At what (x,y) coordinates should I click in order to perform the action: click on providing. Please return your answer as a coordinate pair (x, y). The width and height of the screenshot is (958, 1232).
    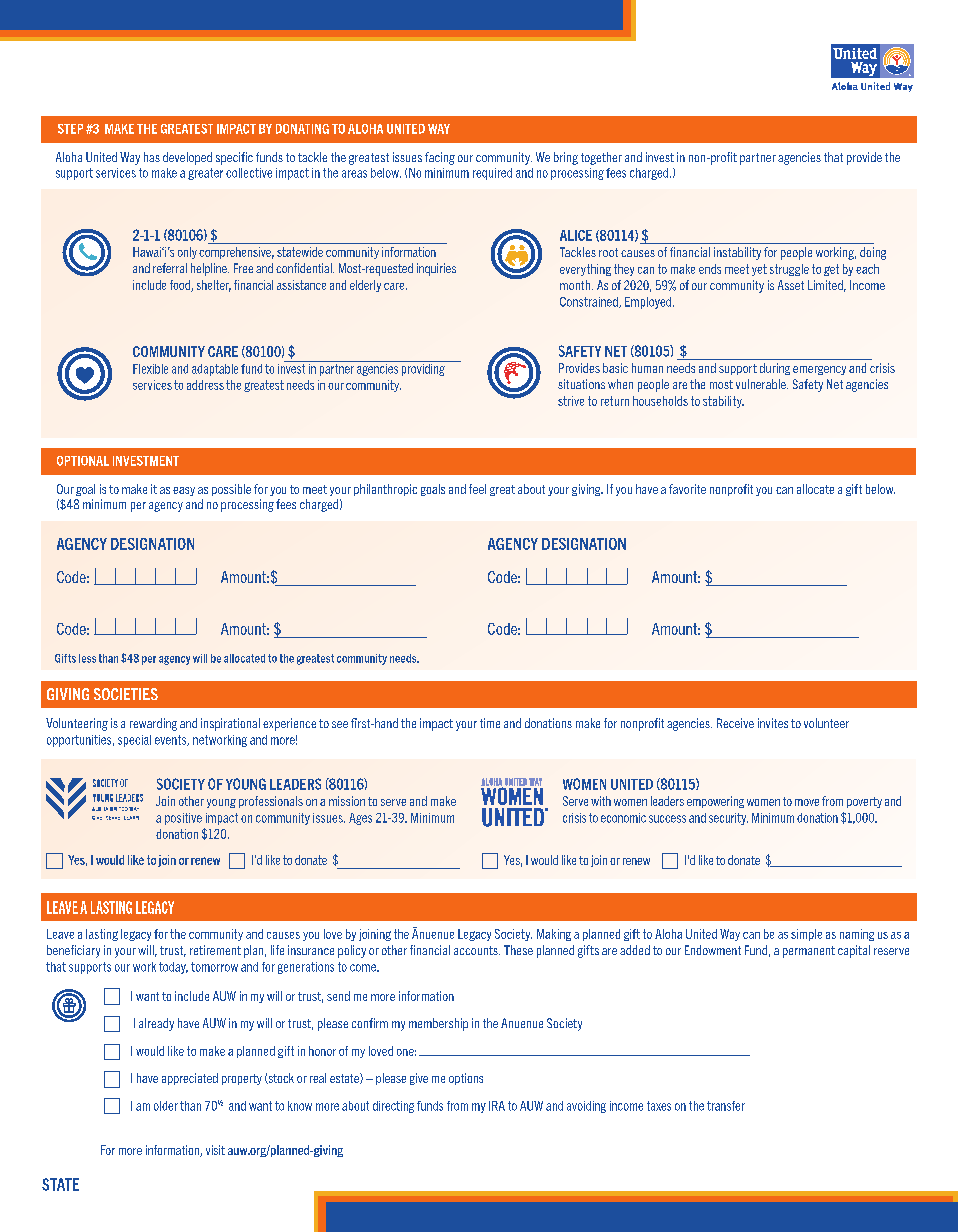
    Looking at the image, I should click on (423, 368).
